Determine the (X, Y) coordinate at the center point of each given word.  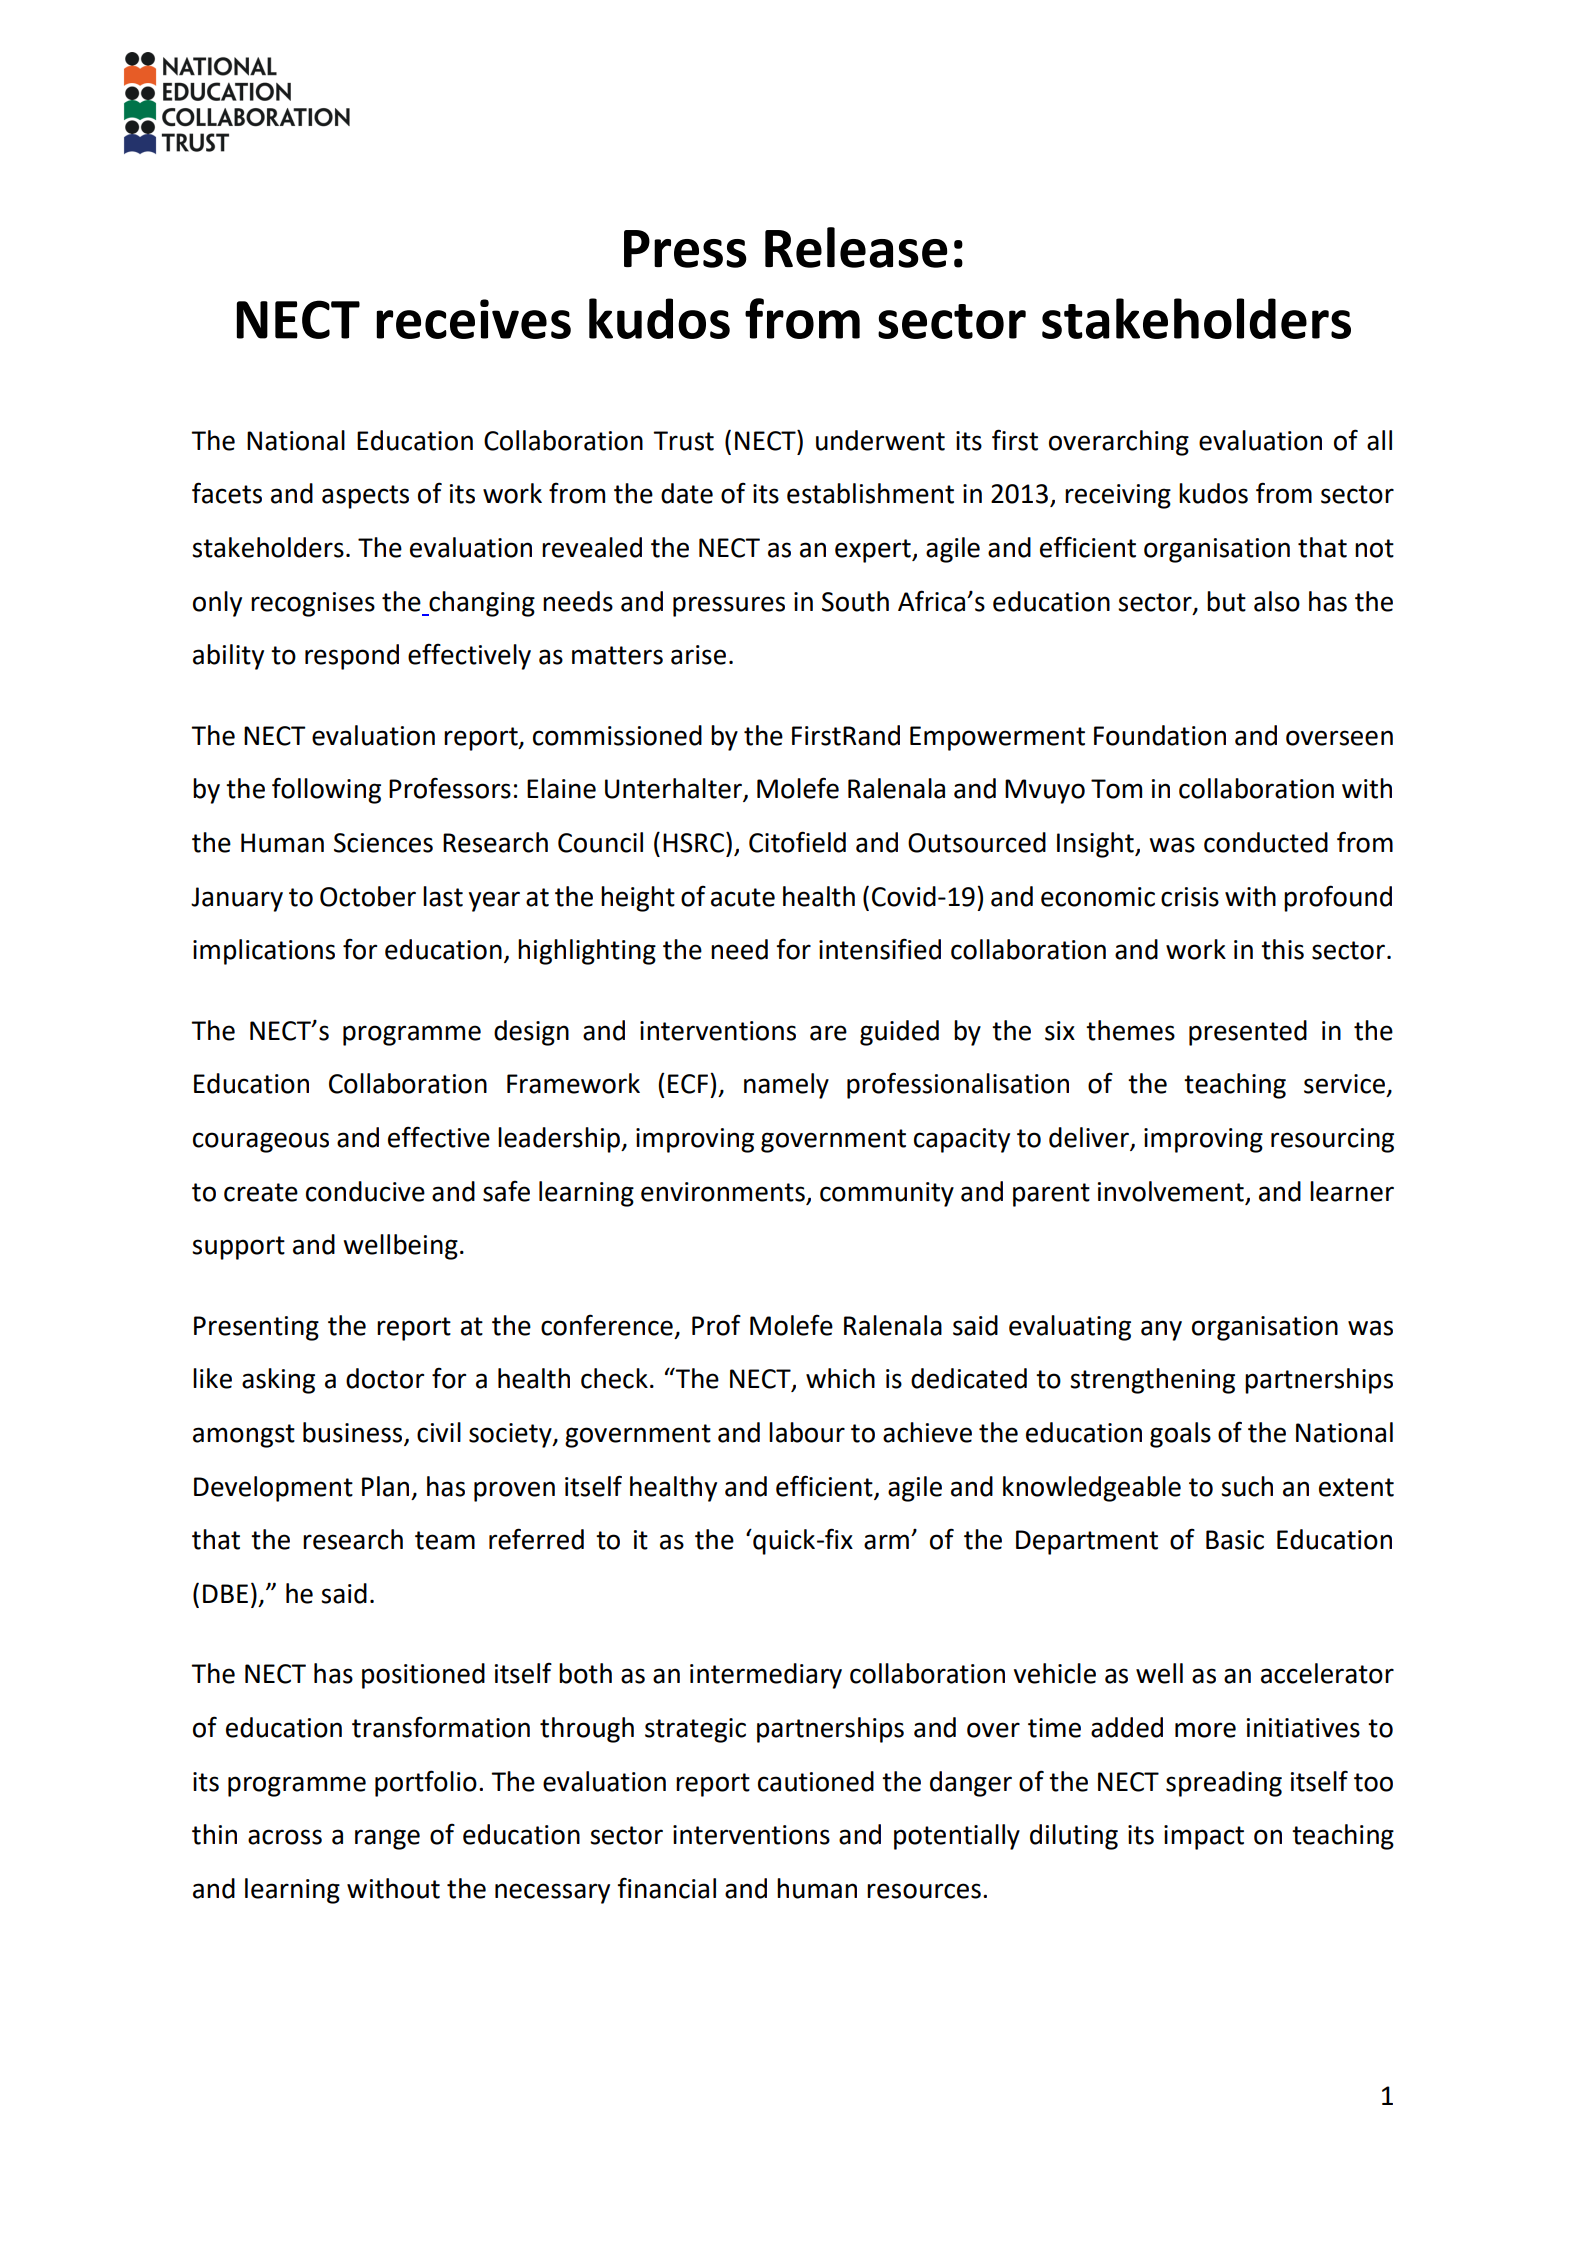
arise (698, 655)
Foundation (1160, 735)
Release (856, 247)
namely (786, 1086)
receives (473, 319)
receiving (1118, 496)
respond (352, 657)
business (354, 1433)
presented (1248, 1033)
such (1247, 1486)
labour (807, 1432)
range (387, 1839)
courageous (261, 1142)
